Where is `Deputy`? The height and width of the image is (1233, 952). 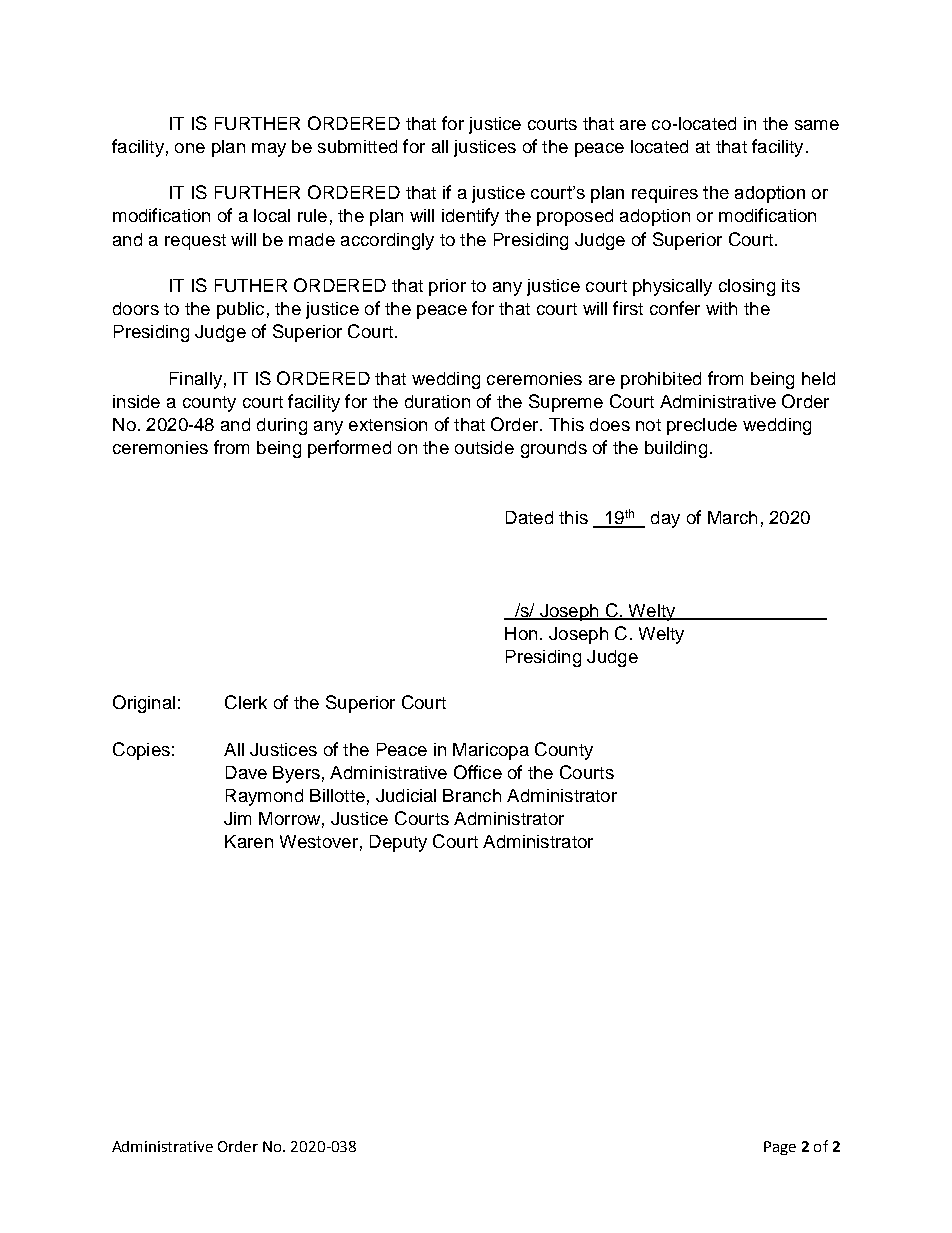
Deputy is located at coordinates (398, 843).
